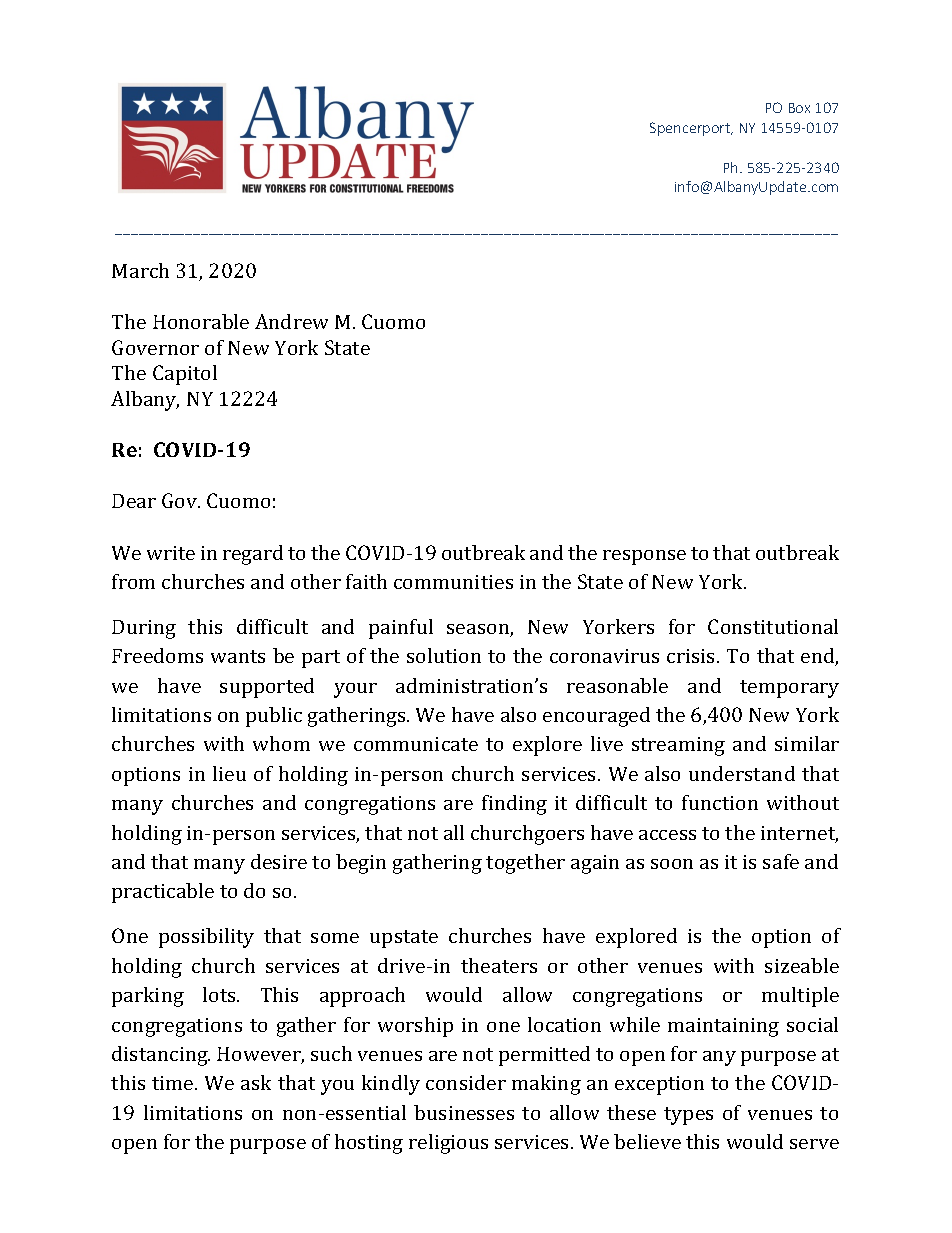 The image size is (952, 1233). I want to click on Andrew, so click(291, 321).
